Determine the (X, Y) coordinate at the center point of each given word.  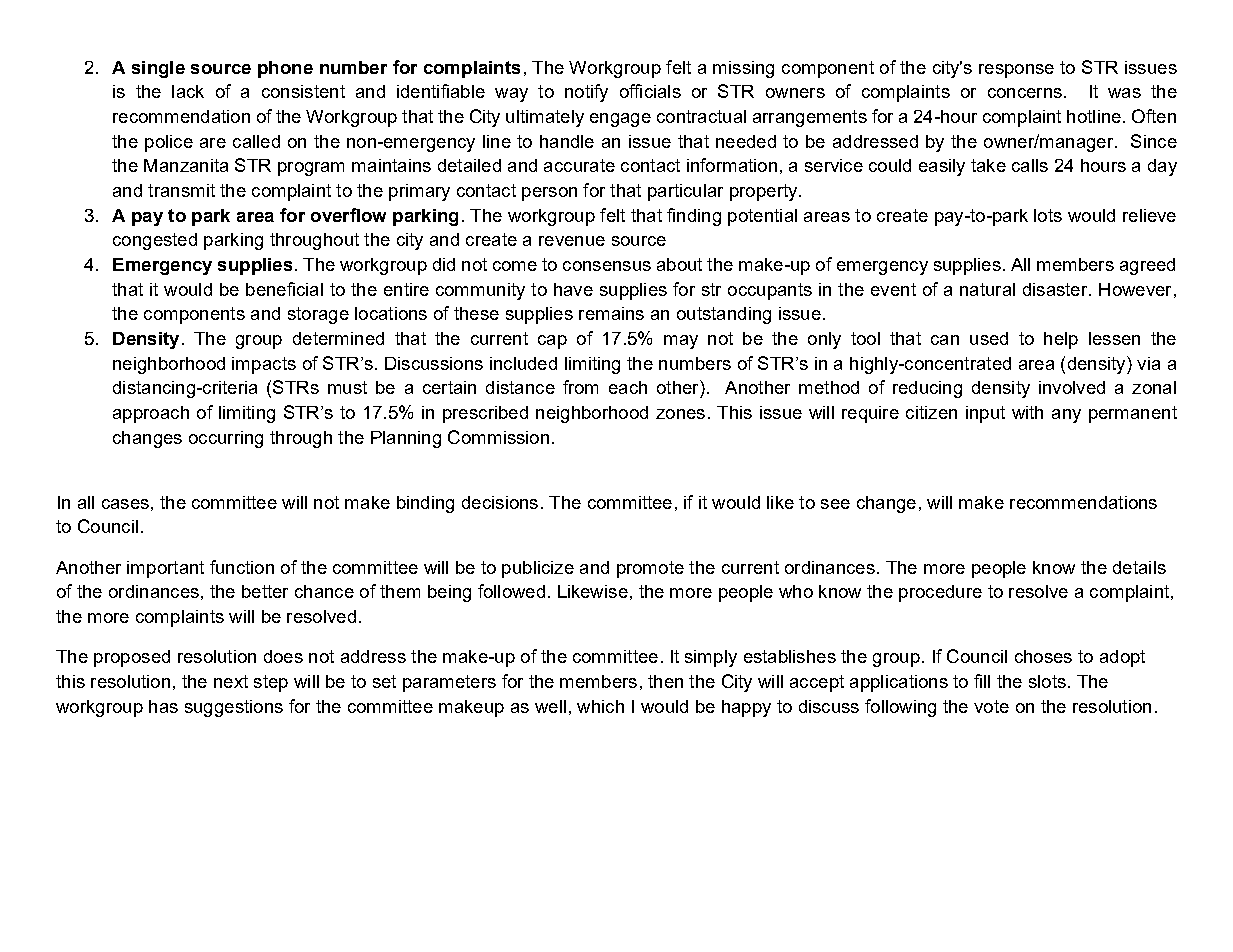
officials (650, 91)
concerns (1025, 93)
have (573, 289)
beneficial (284, 289)
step (271, 683)
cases (125, 504)
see (835, 504)
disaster (1056, 289)
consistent (303, 91)
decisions (500, 502)
